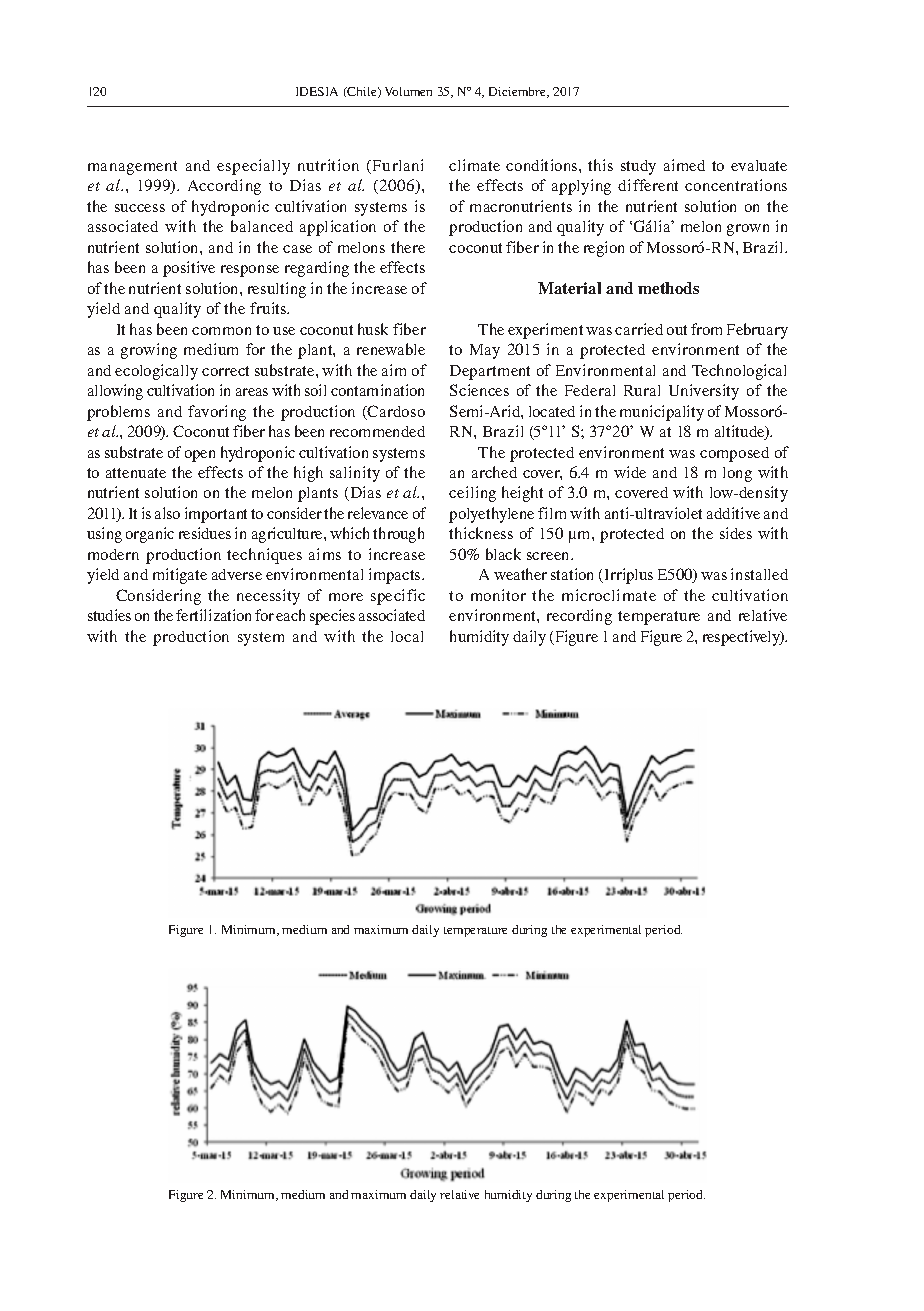 The image size is (924, 1311). I want to click on renewable, so click(391, 349).
